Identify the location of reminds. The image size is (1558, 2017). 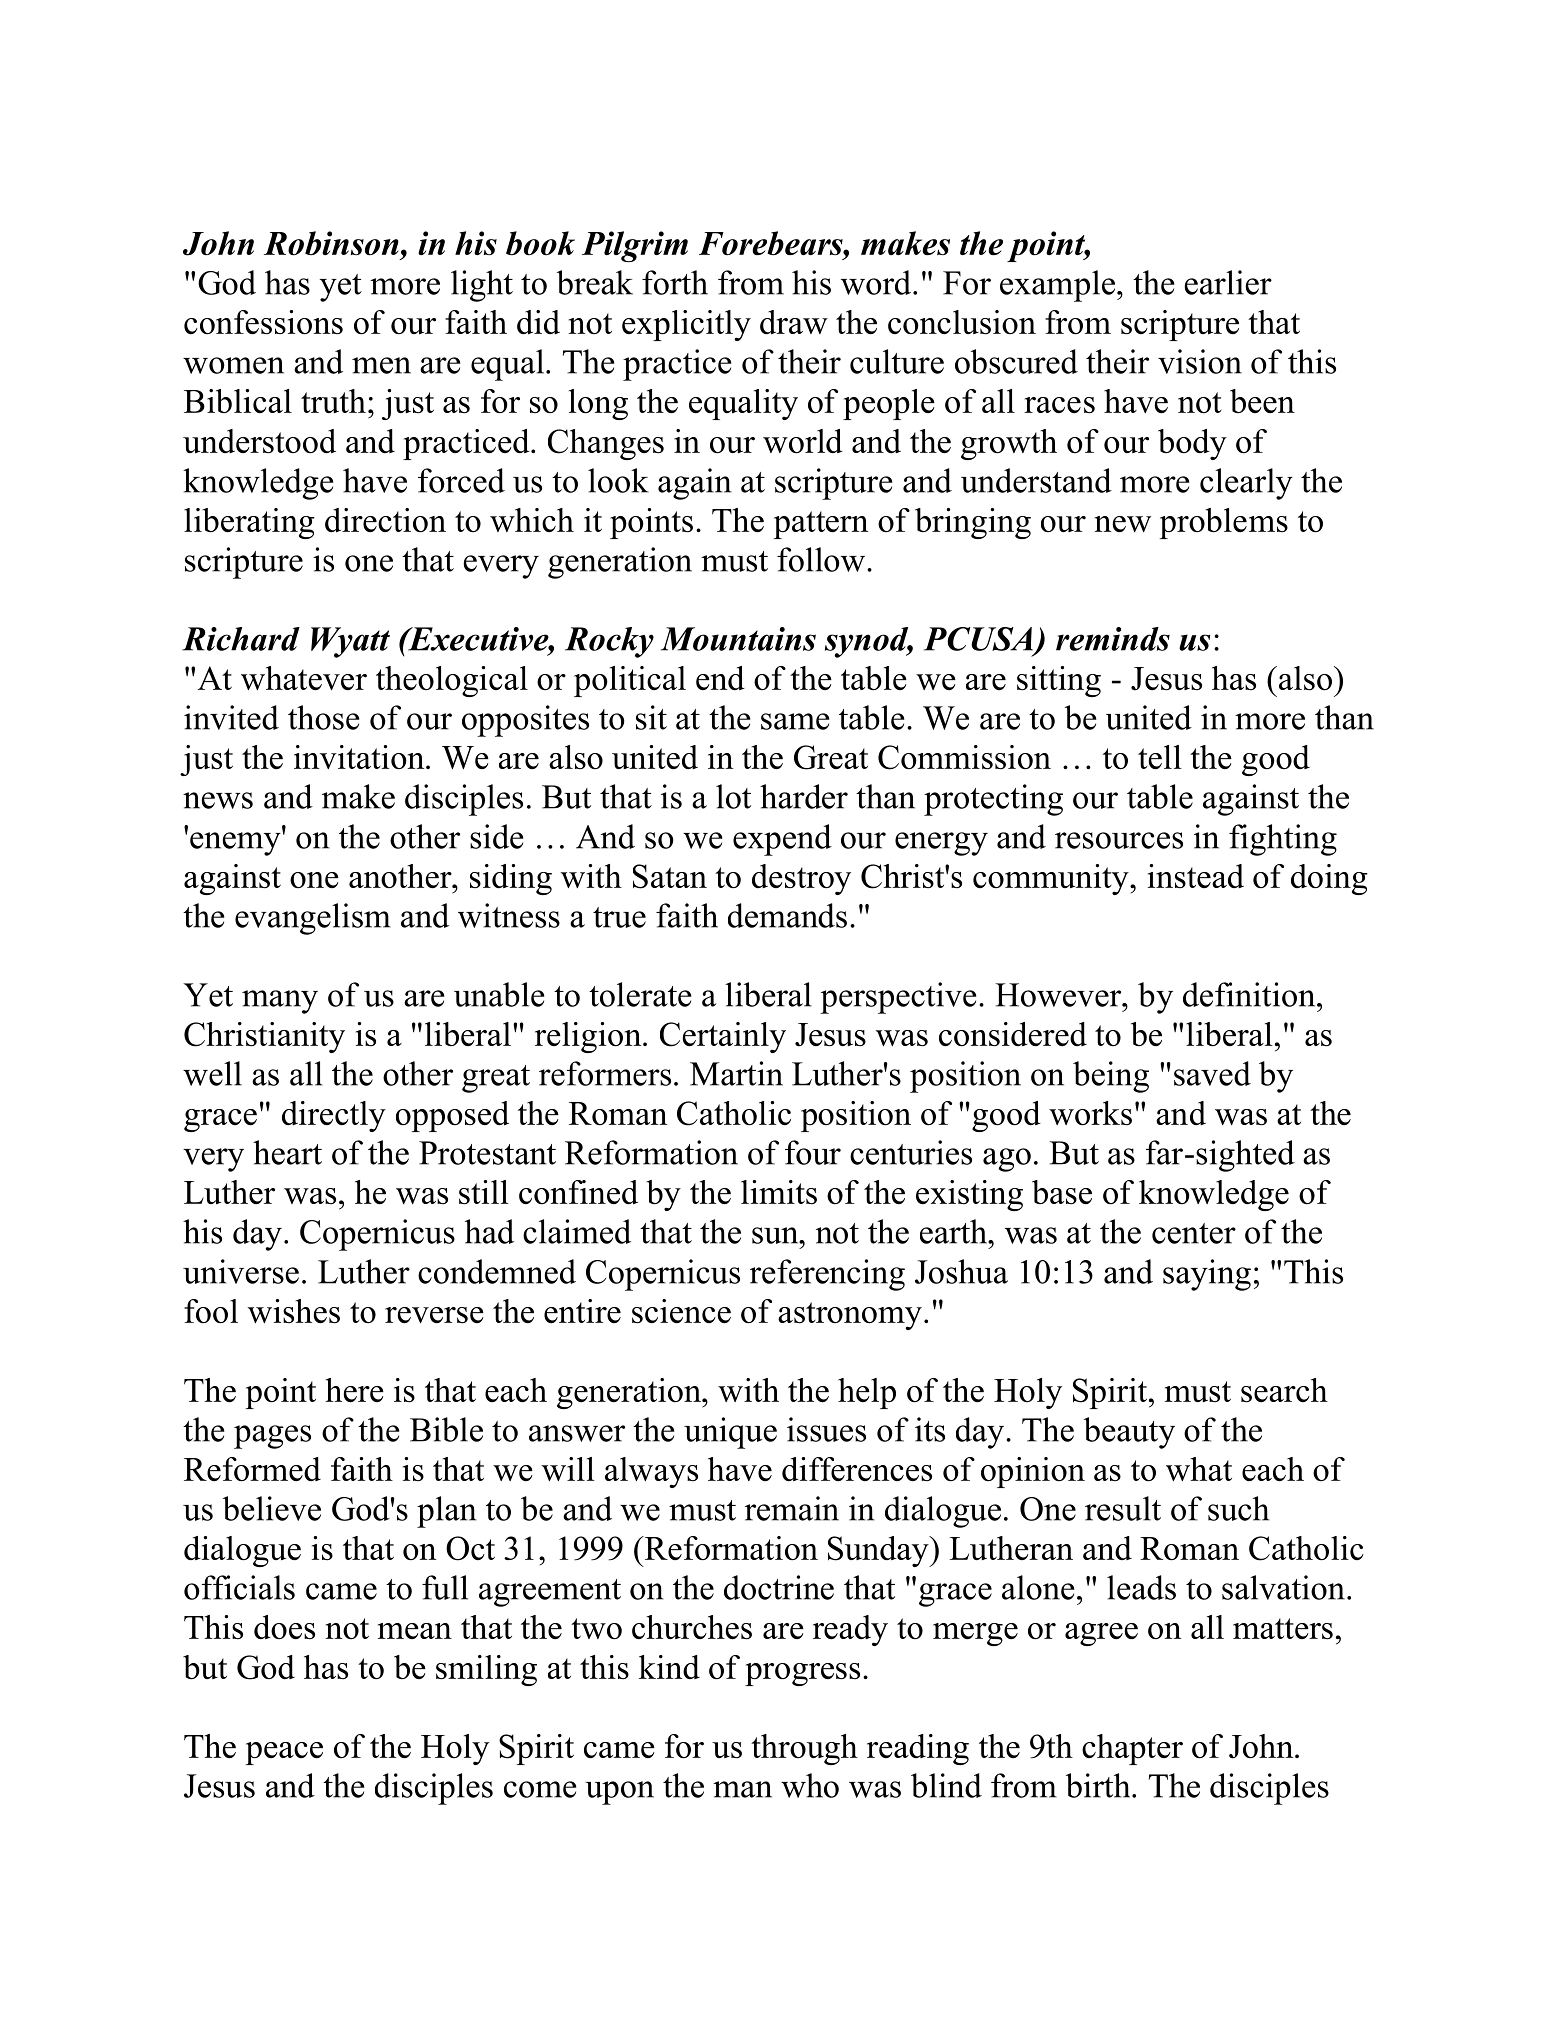
(1113, 639).
